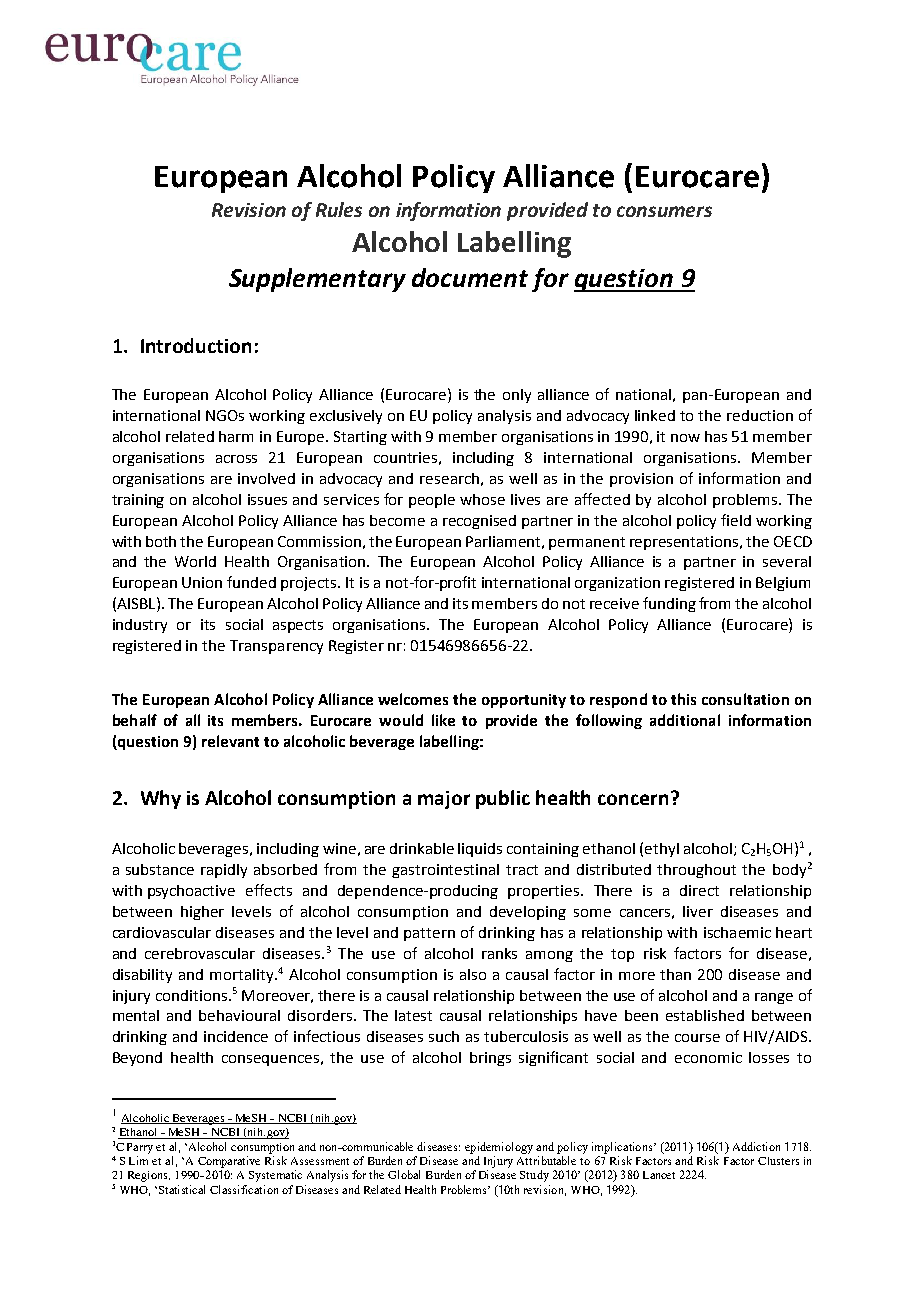 The width and height of the page is (924, 1308). What do you see at coordinates (745, 699) in the page?
I see `consultation` at bounding box center [745, 699].
